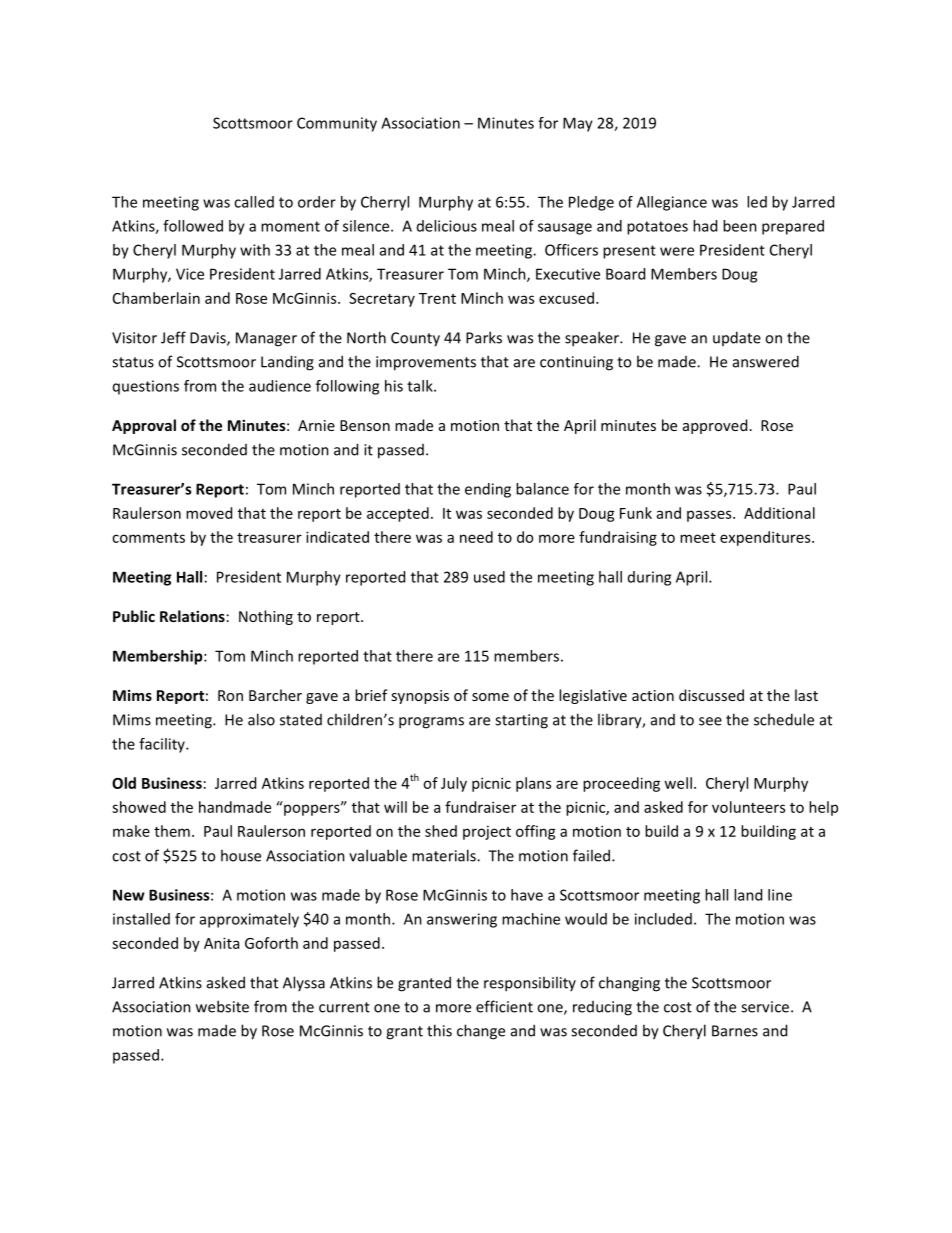  What do you see at coordinates (476, 537) in the screenshot?
I see `need` at bounding box center [476, 537].
